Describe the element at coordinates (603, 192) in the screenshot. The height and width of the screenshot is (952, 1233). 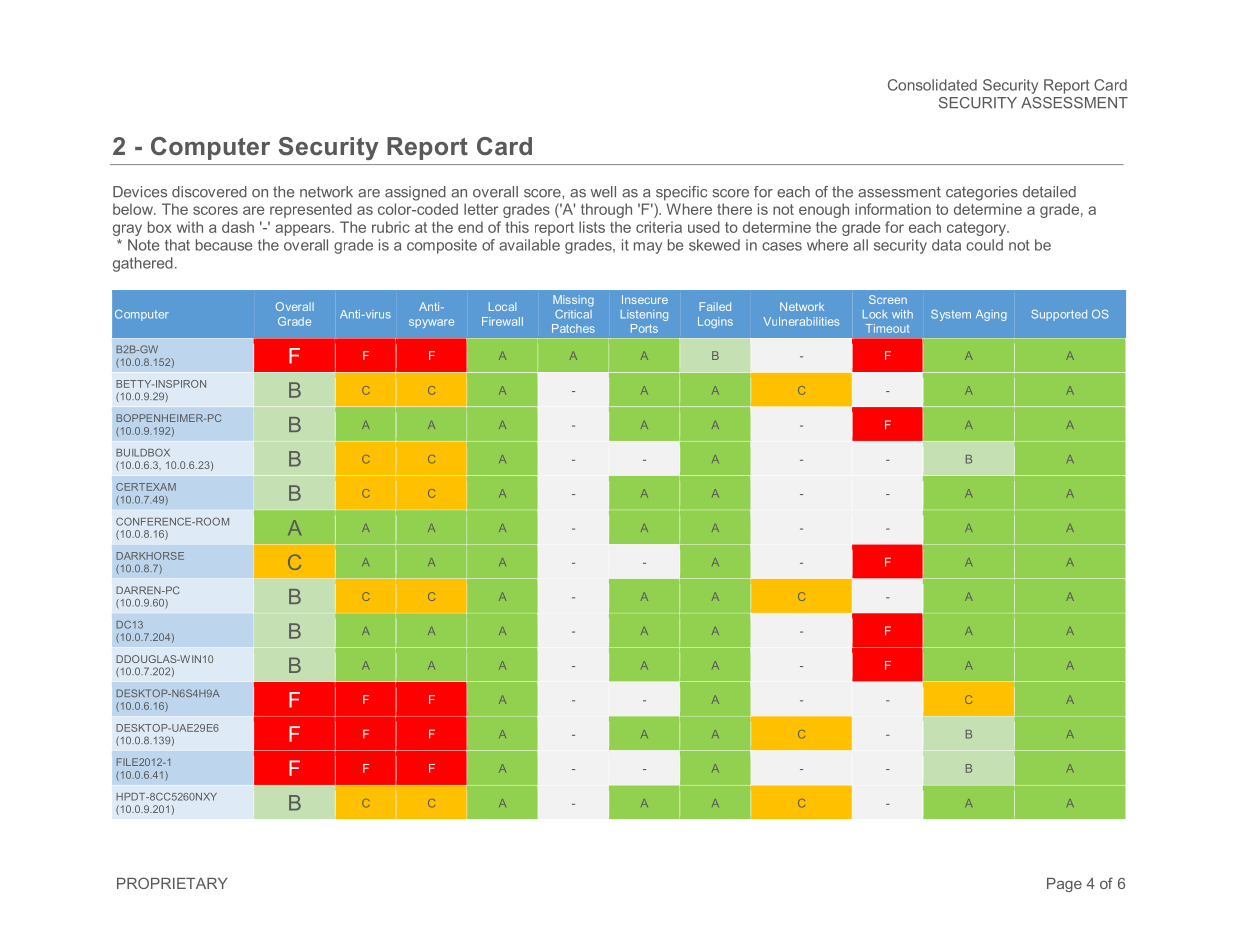
I see `well` at that location.
